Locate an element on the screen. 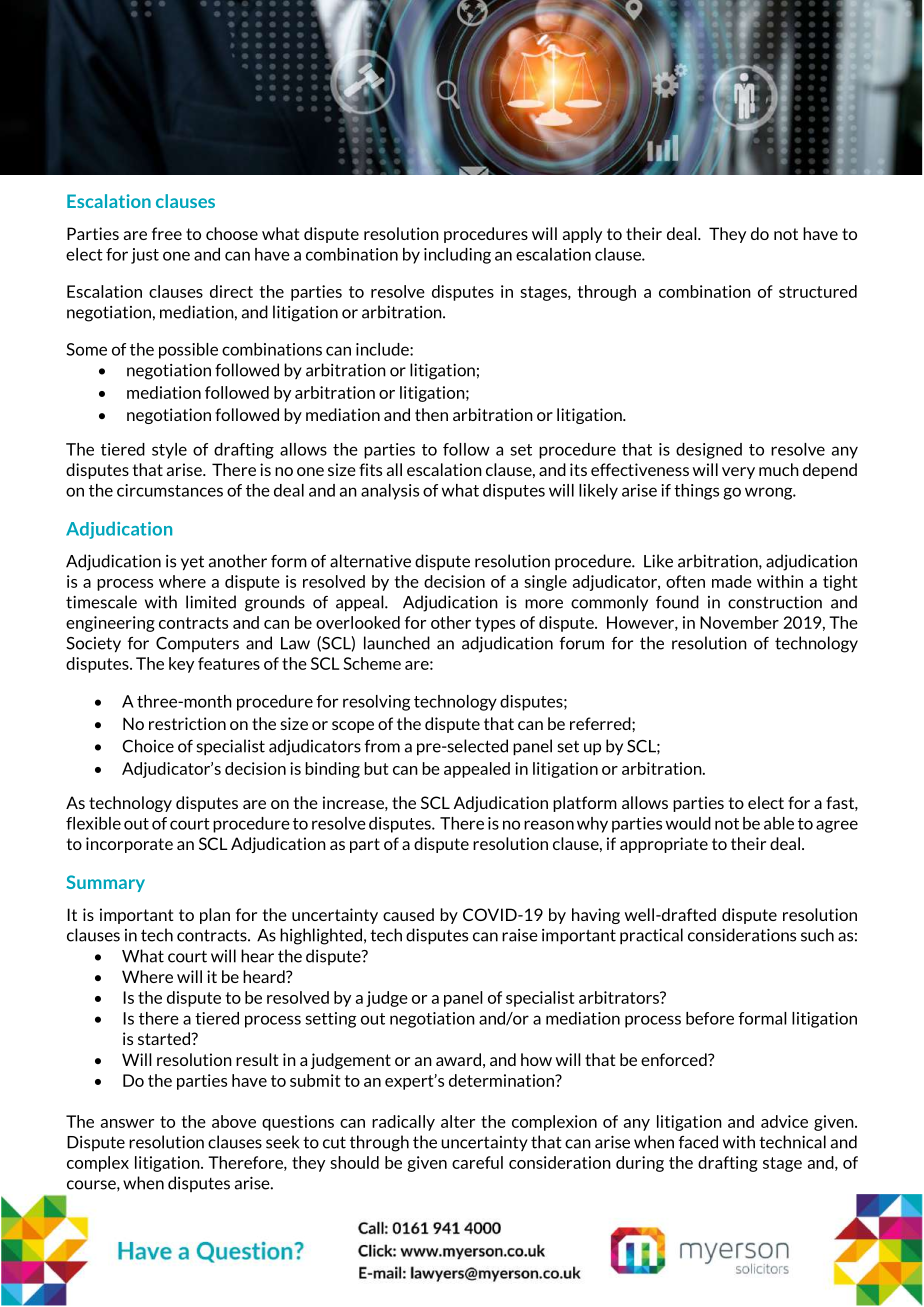 The height and width of the screenshot is (1307, 924). structured is located at coordinates (818, 291).
